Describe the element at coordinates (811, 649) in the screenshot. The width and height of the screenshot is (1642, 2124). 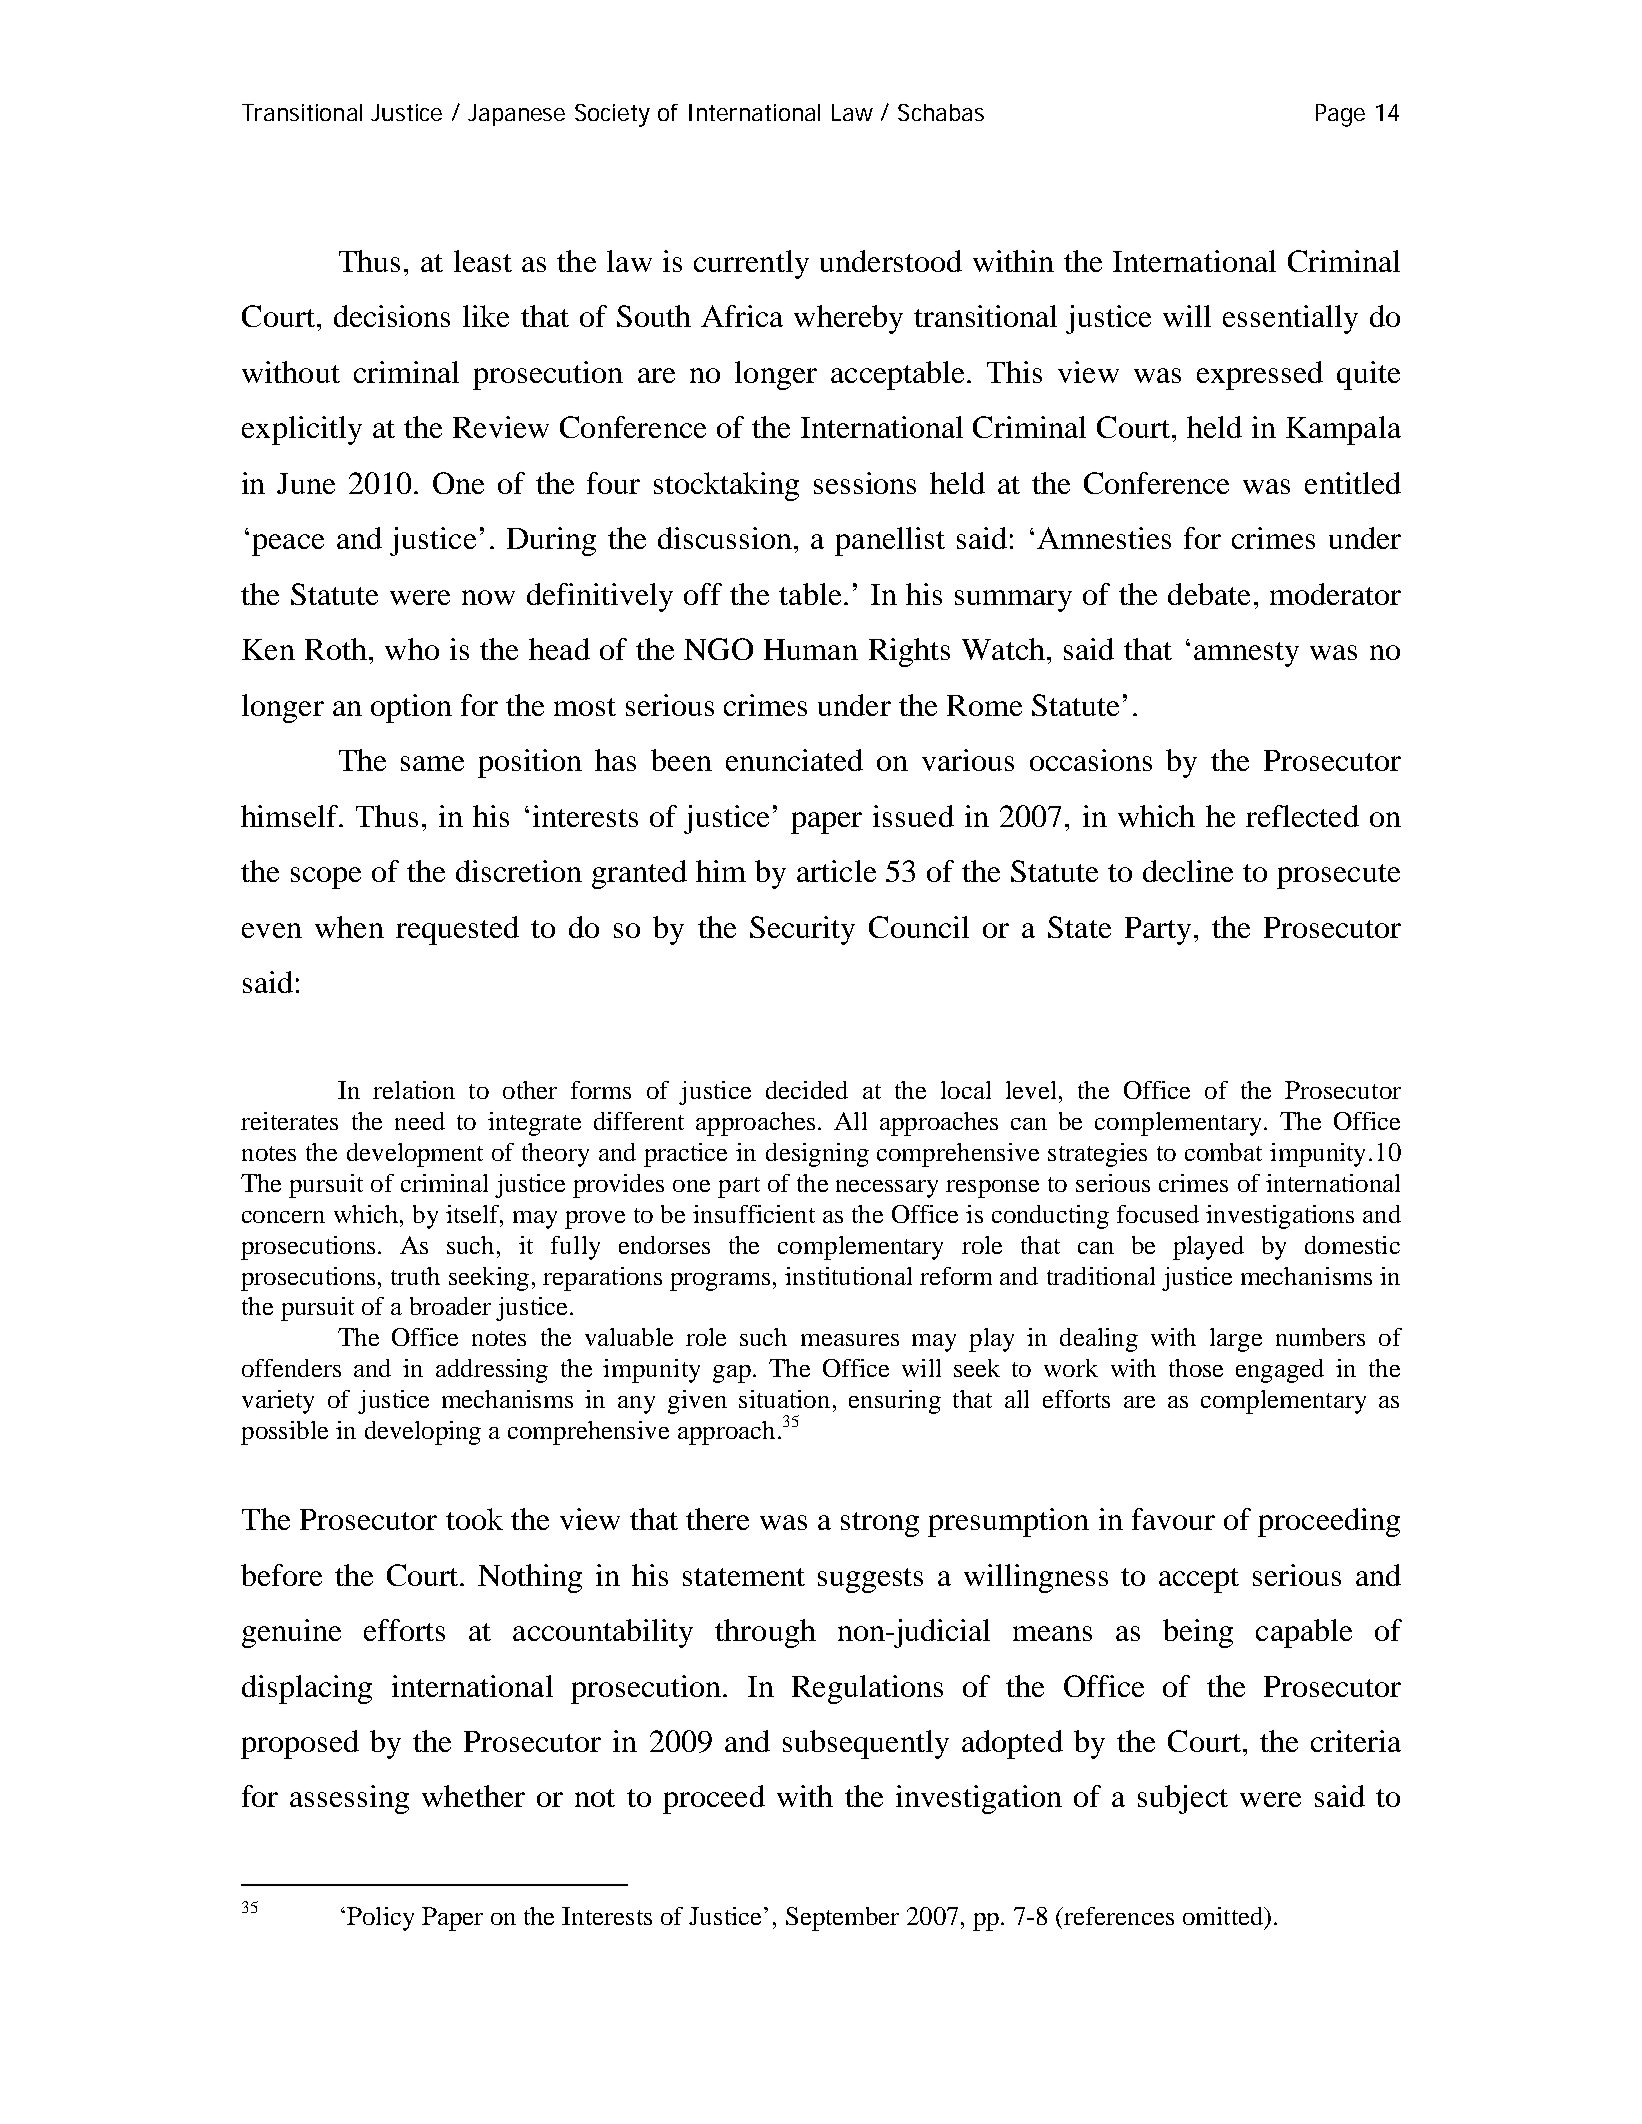
I see `Human` at that location.
